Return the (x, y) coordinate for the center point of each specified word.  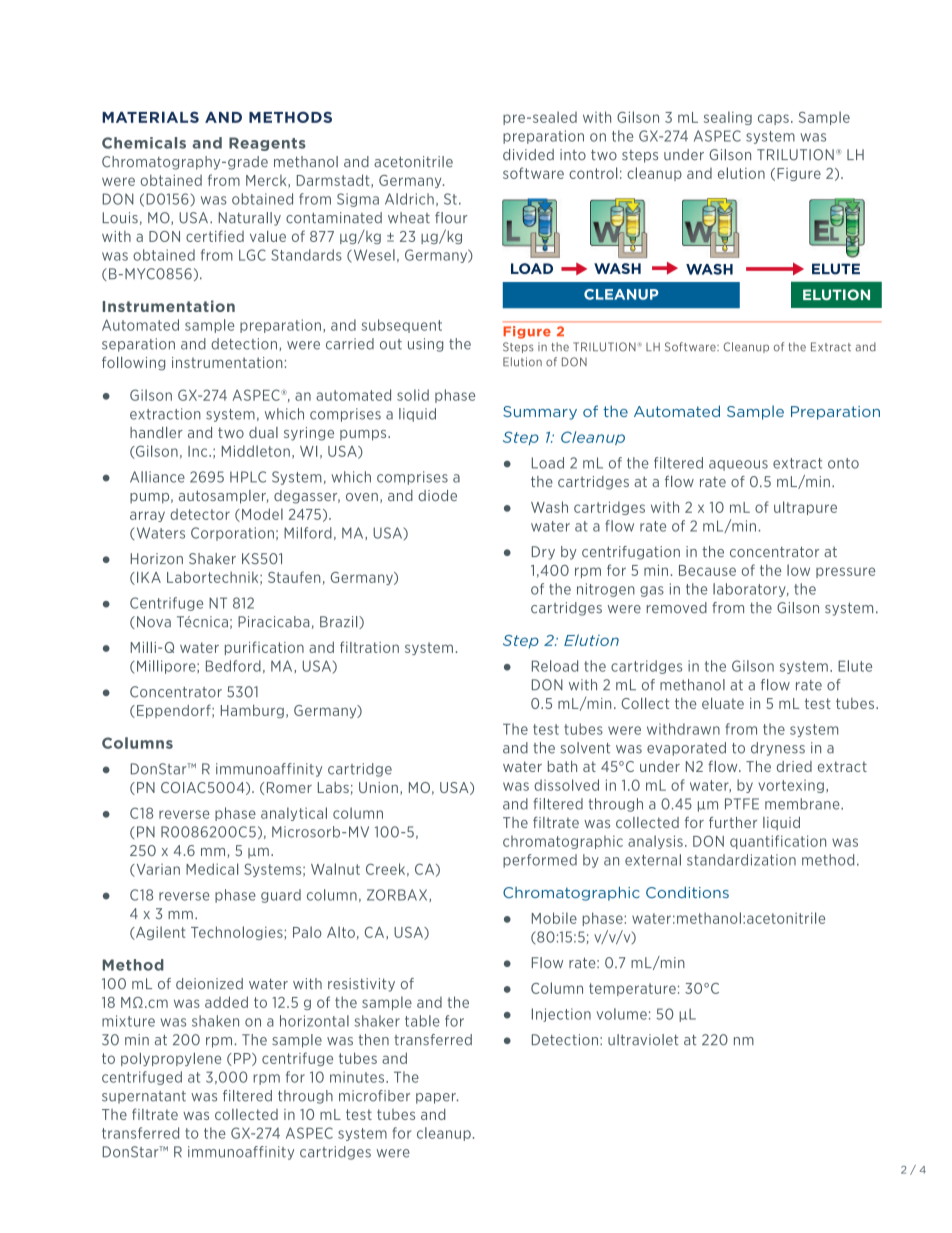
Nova (154, 622)
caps (773, 119)
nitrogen (606, 590)
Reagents (267, 144)
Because (707, 570)
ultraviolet (643, 1040)
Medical (212, 869)
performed (540, 861)
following (133, 363)
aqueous (738, 465)
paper (437, 1098)
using (425, 345)
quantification (778, 842)
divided (528, 155)
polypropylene (171, 1059)
